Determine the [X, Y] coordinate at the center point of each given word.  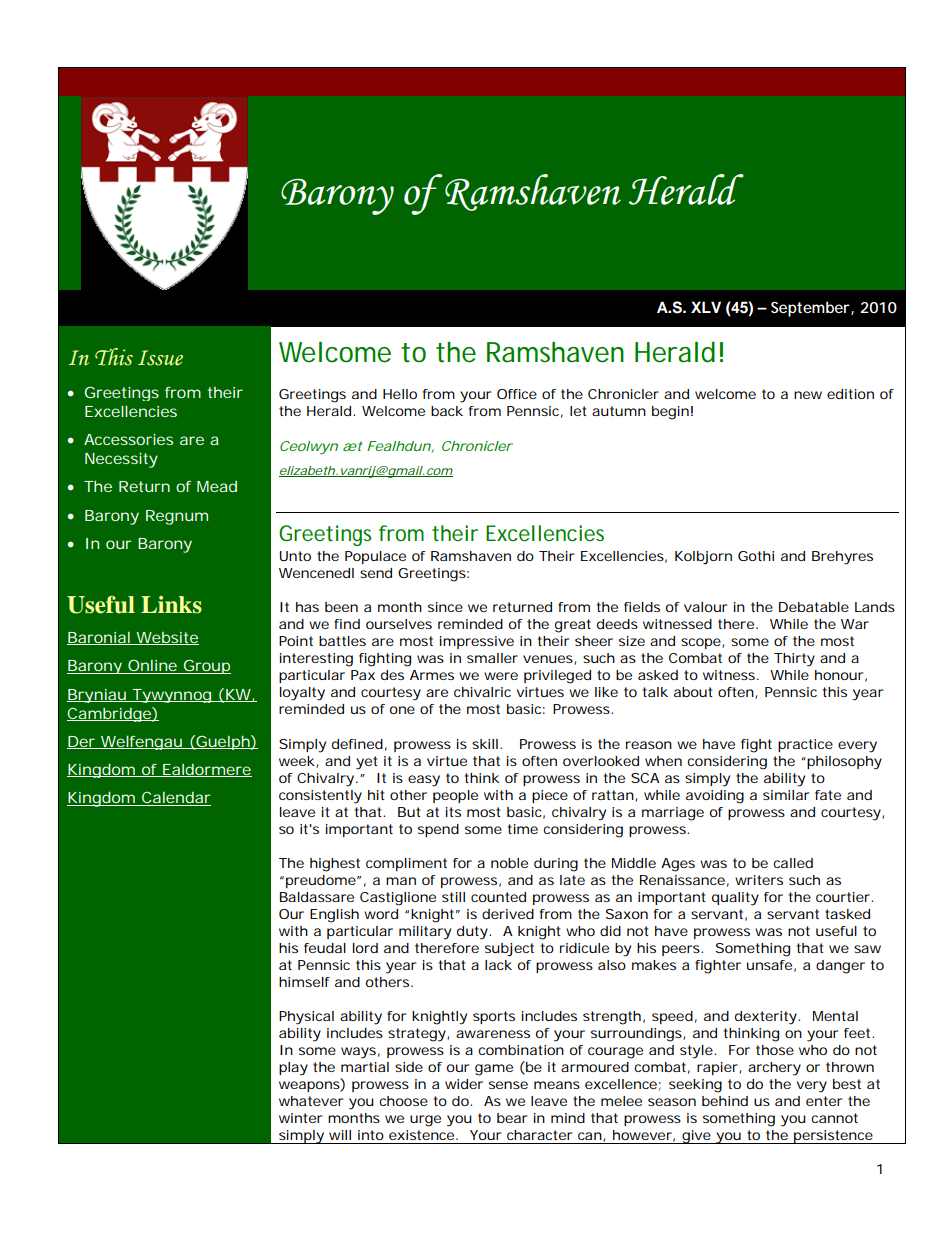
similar [786, 795]
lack [498, 965]
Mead [217, 486]
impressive [477, 642]
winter [300, 1118]
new [808, 395]
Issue [160, 358]
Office [517, 394]
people [455, 796]
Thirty [794, 660]
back [447, 411]
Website [166, 638]
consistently [320, 797]
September [811, 309]
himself [304, 982]
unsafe [769, 965]
